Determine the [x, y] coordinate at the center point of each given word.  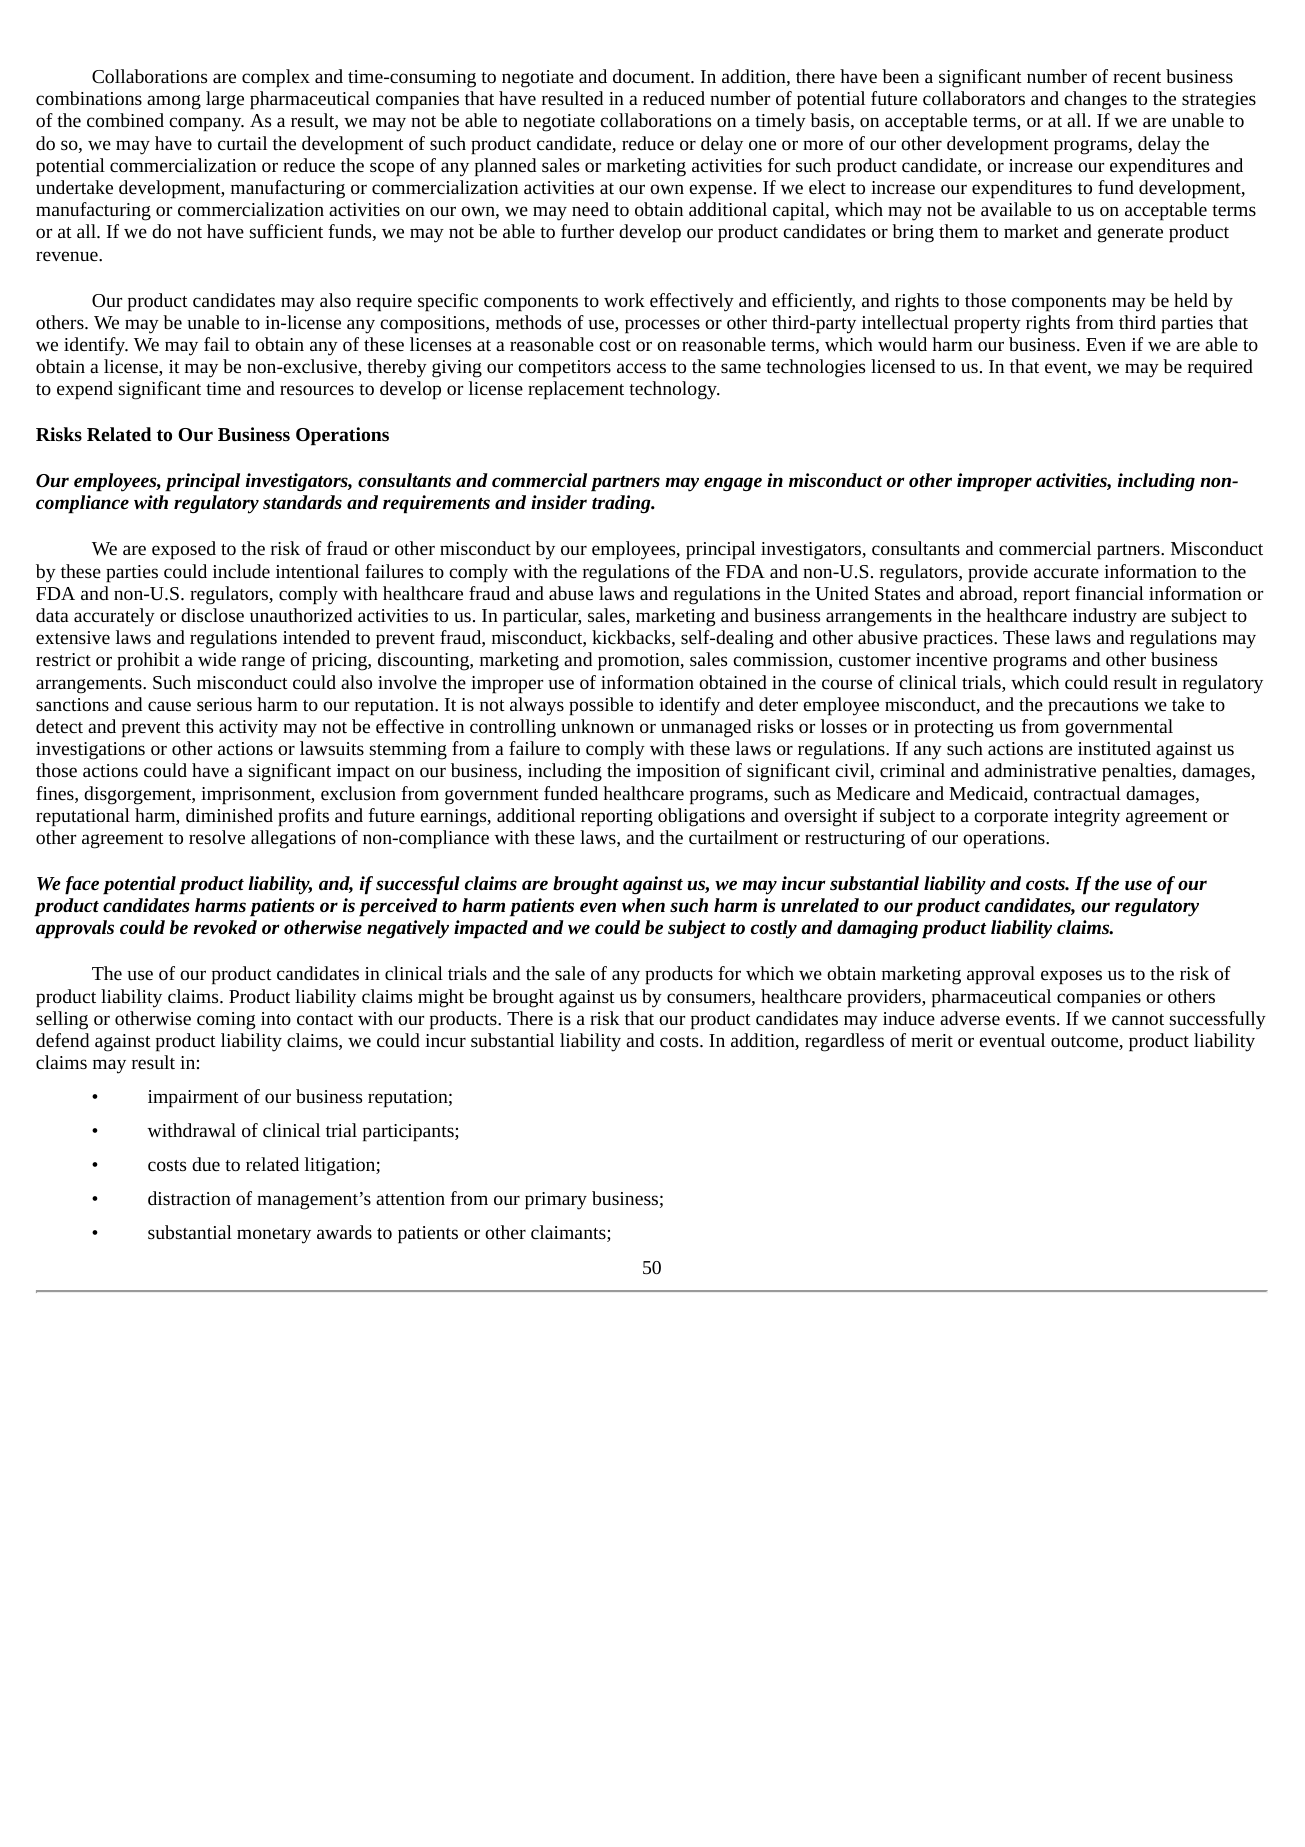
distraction [189, 1198]
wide [217, 659]
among [174, 102]
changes [1095, 100]
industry [1105, 617]
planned [505, 167]
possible [601, 706]
